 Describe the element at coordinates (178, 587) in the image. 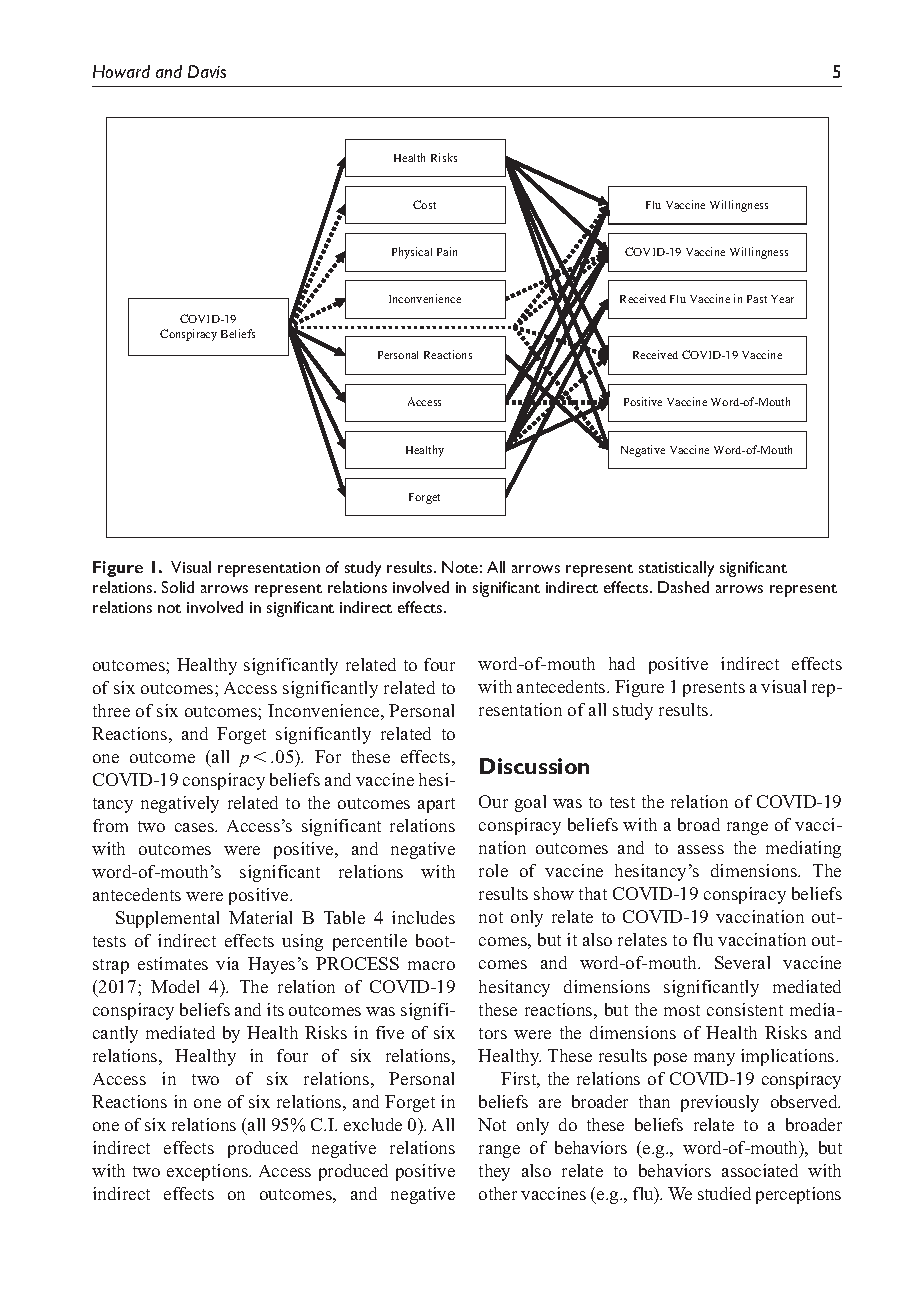

I see `Solid` at that location.
